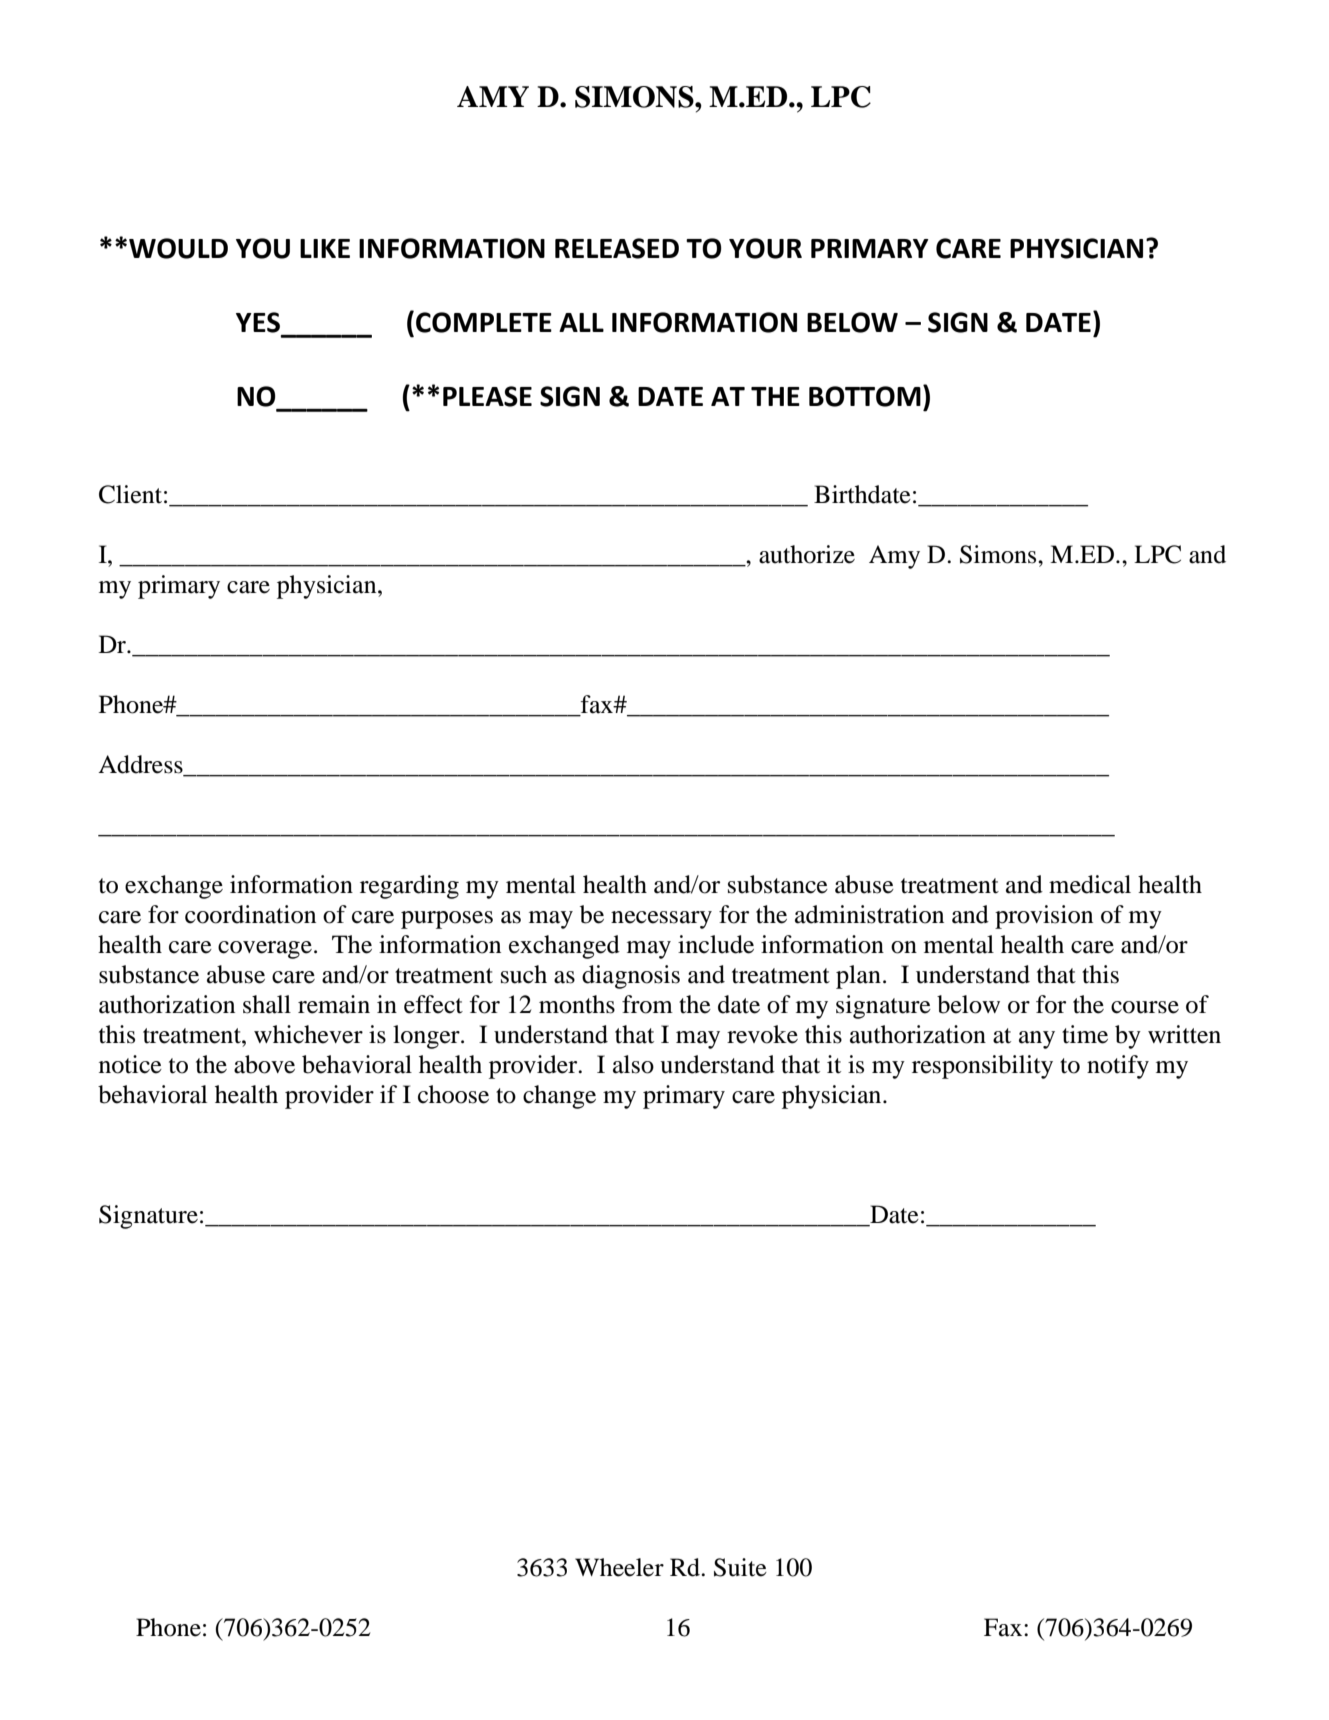 The image size is (1329, 1720). I want to click on necessary, so click(661, 920).
